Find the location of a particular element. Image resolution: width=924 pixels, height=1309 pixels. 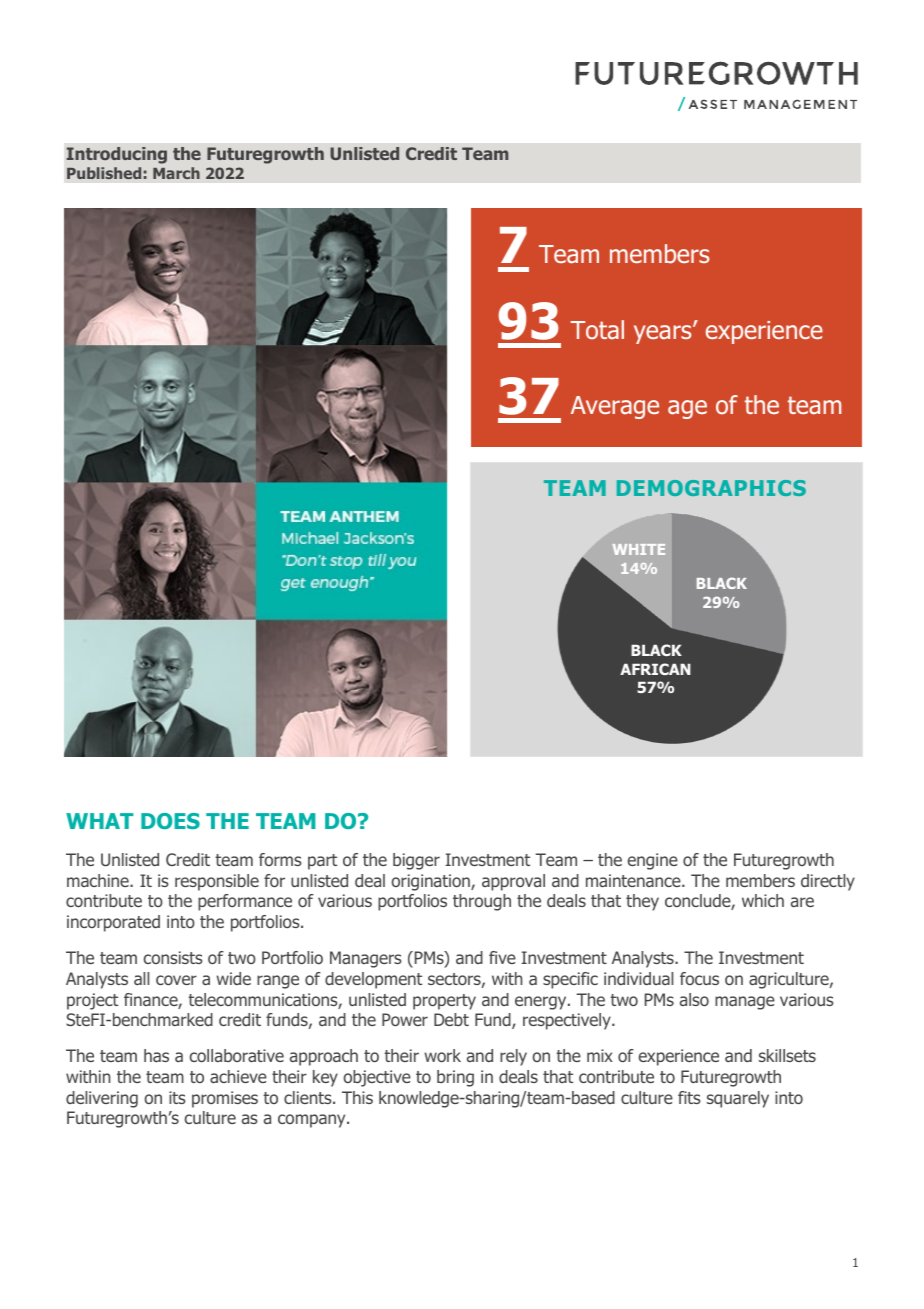

Published is located at coordinates (104, 173).
